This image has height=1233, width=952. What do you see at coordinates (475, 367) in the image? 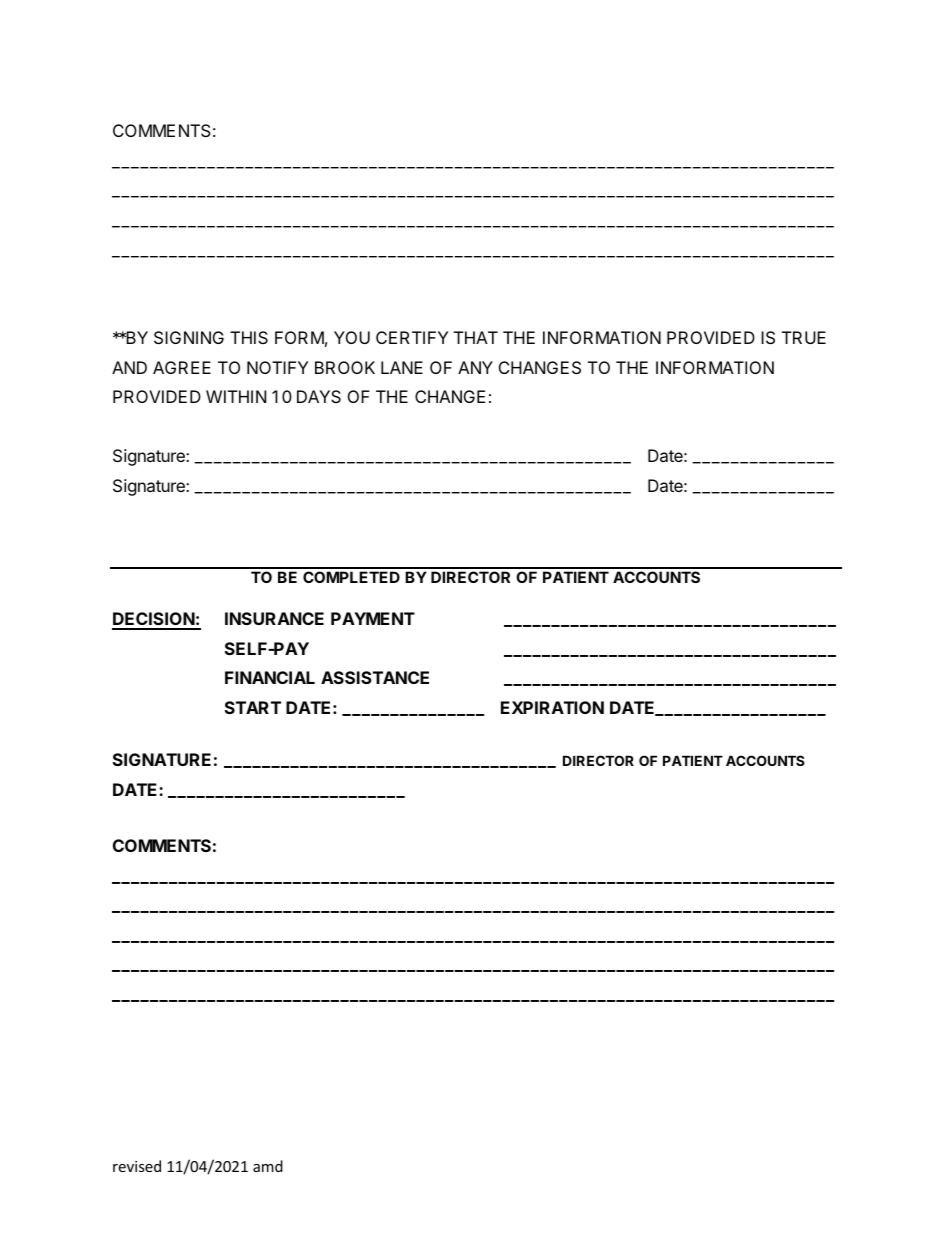
I see `ANY` at bounding box center [475, 367].
